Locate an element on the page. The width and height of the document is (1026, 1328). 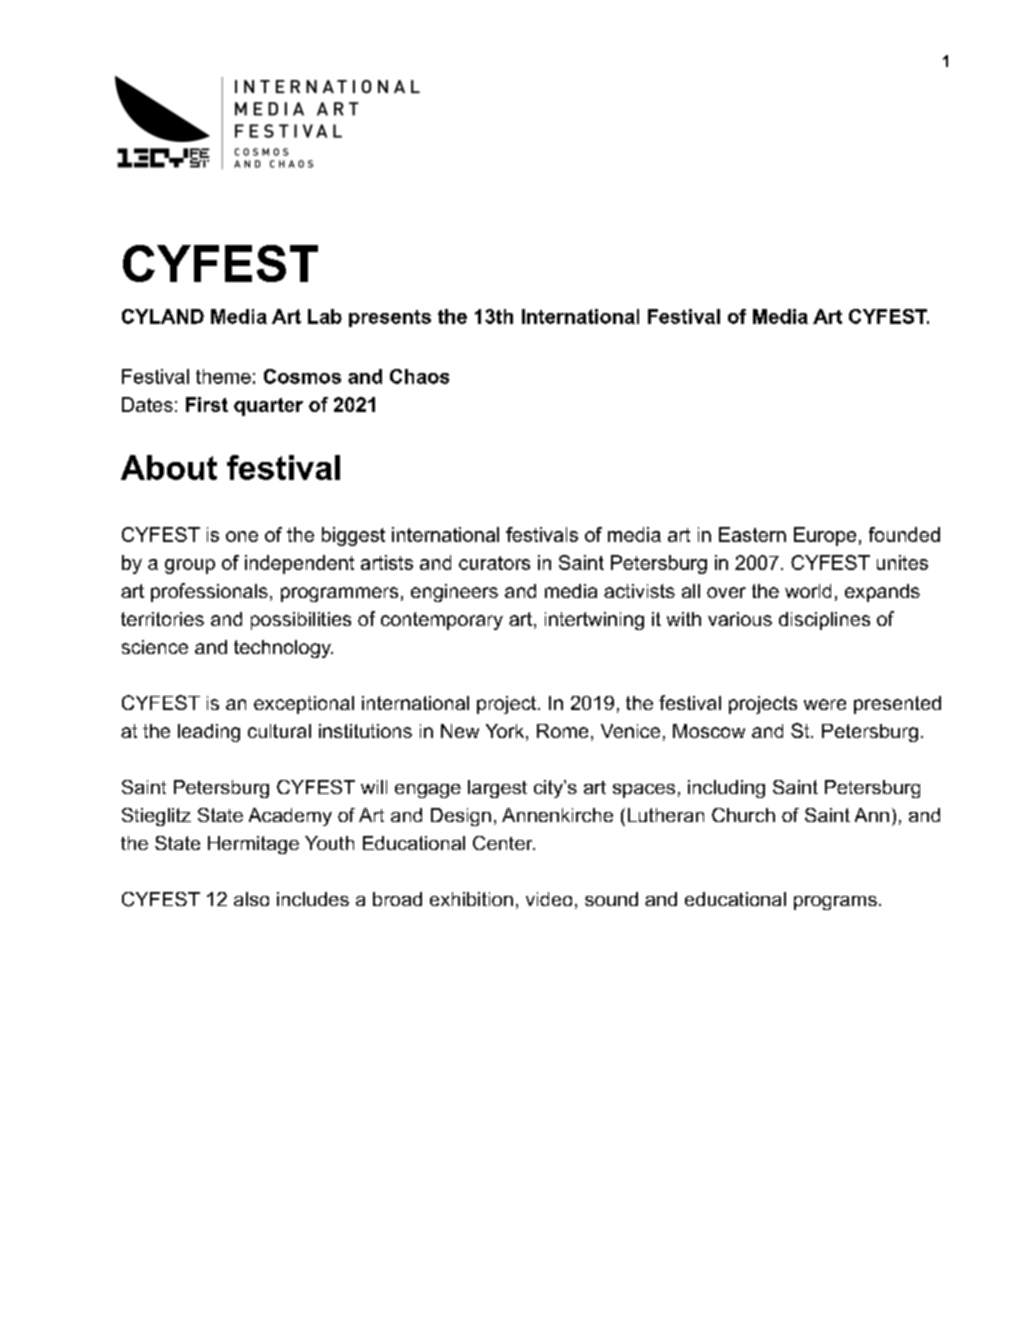
also is located at coordinates (251, 899).
